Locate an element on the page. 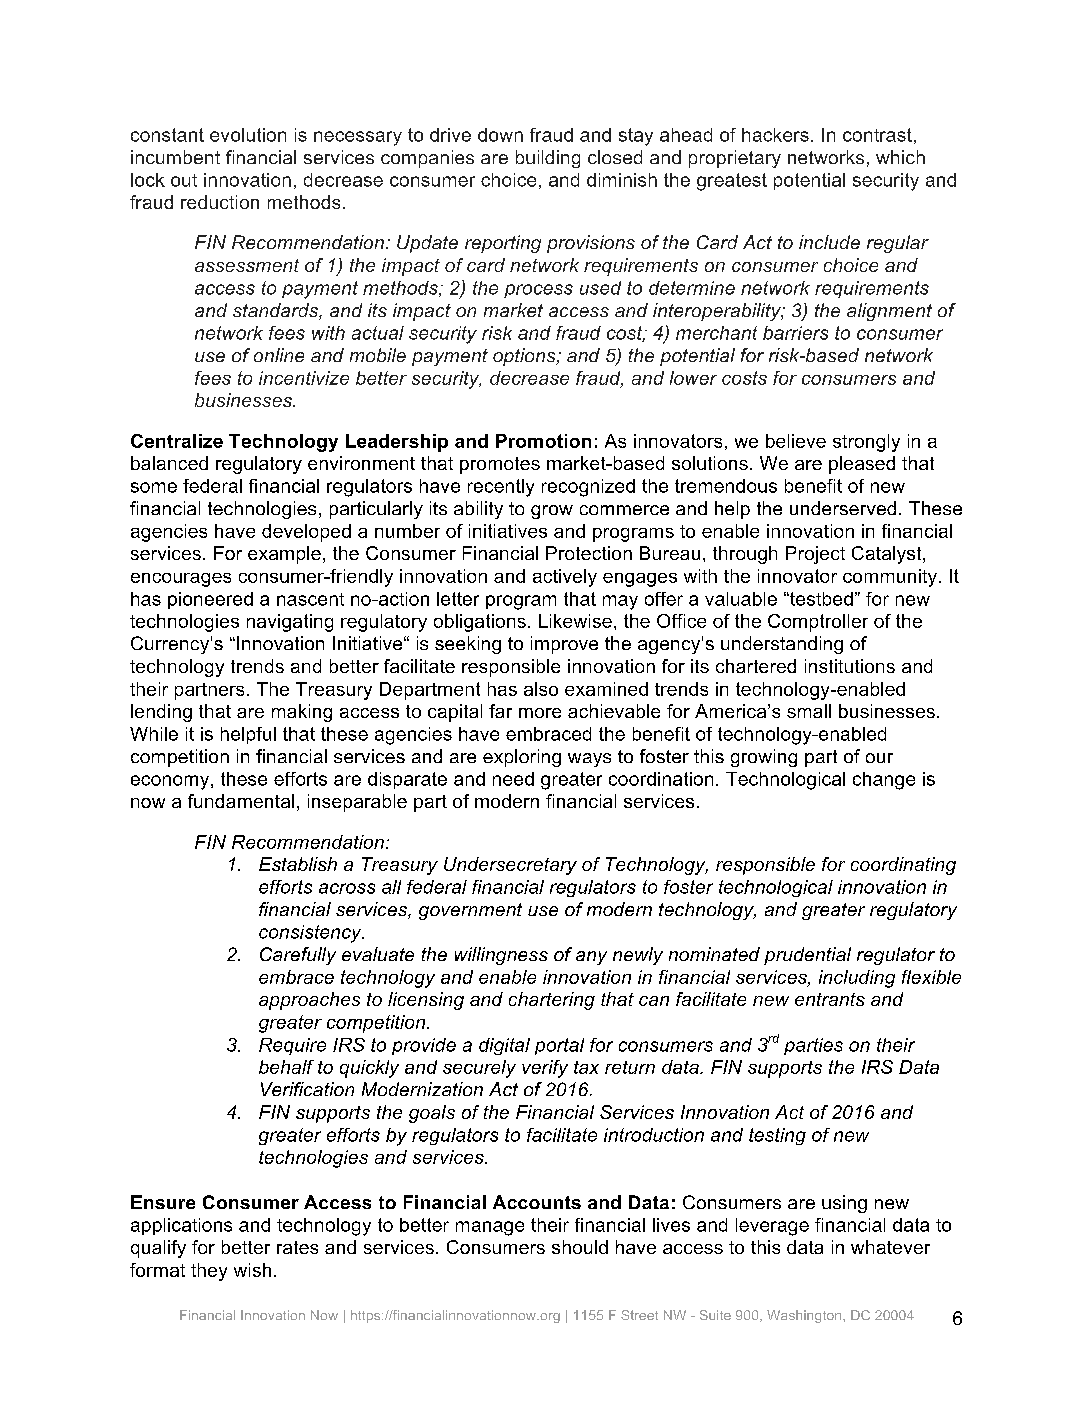  contrast is located at coordinates (877, 135).
